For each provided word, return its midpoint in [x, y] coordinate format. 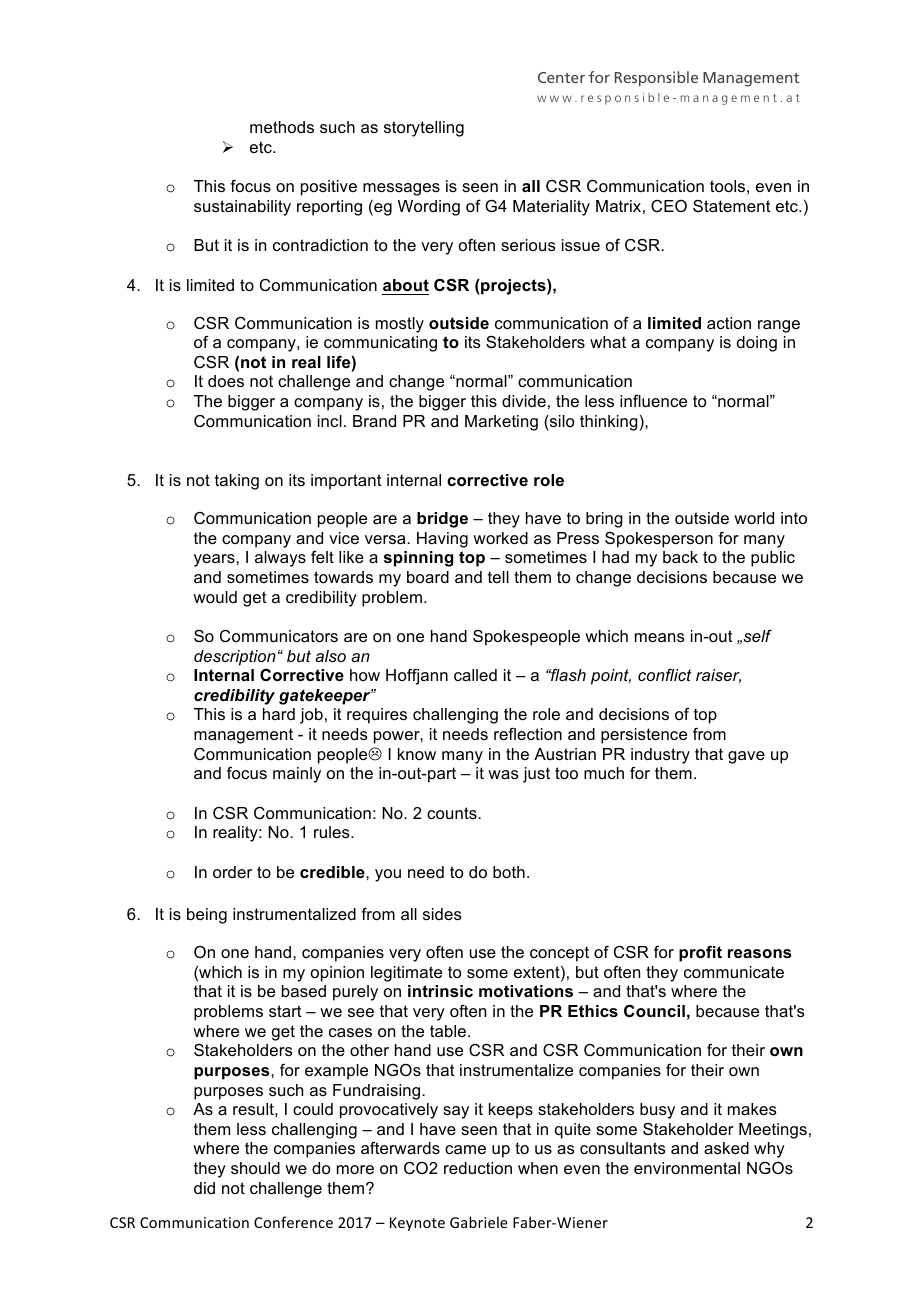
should [255, 1168]
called [475, 675]
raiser [718, 676]
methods [282, 127]
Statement [732, 206]
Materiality [551, 208]
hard [279, 714]
